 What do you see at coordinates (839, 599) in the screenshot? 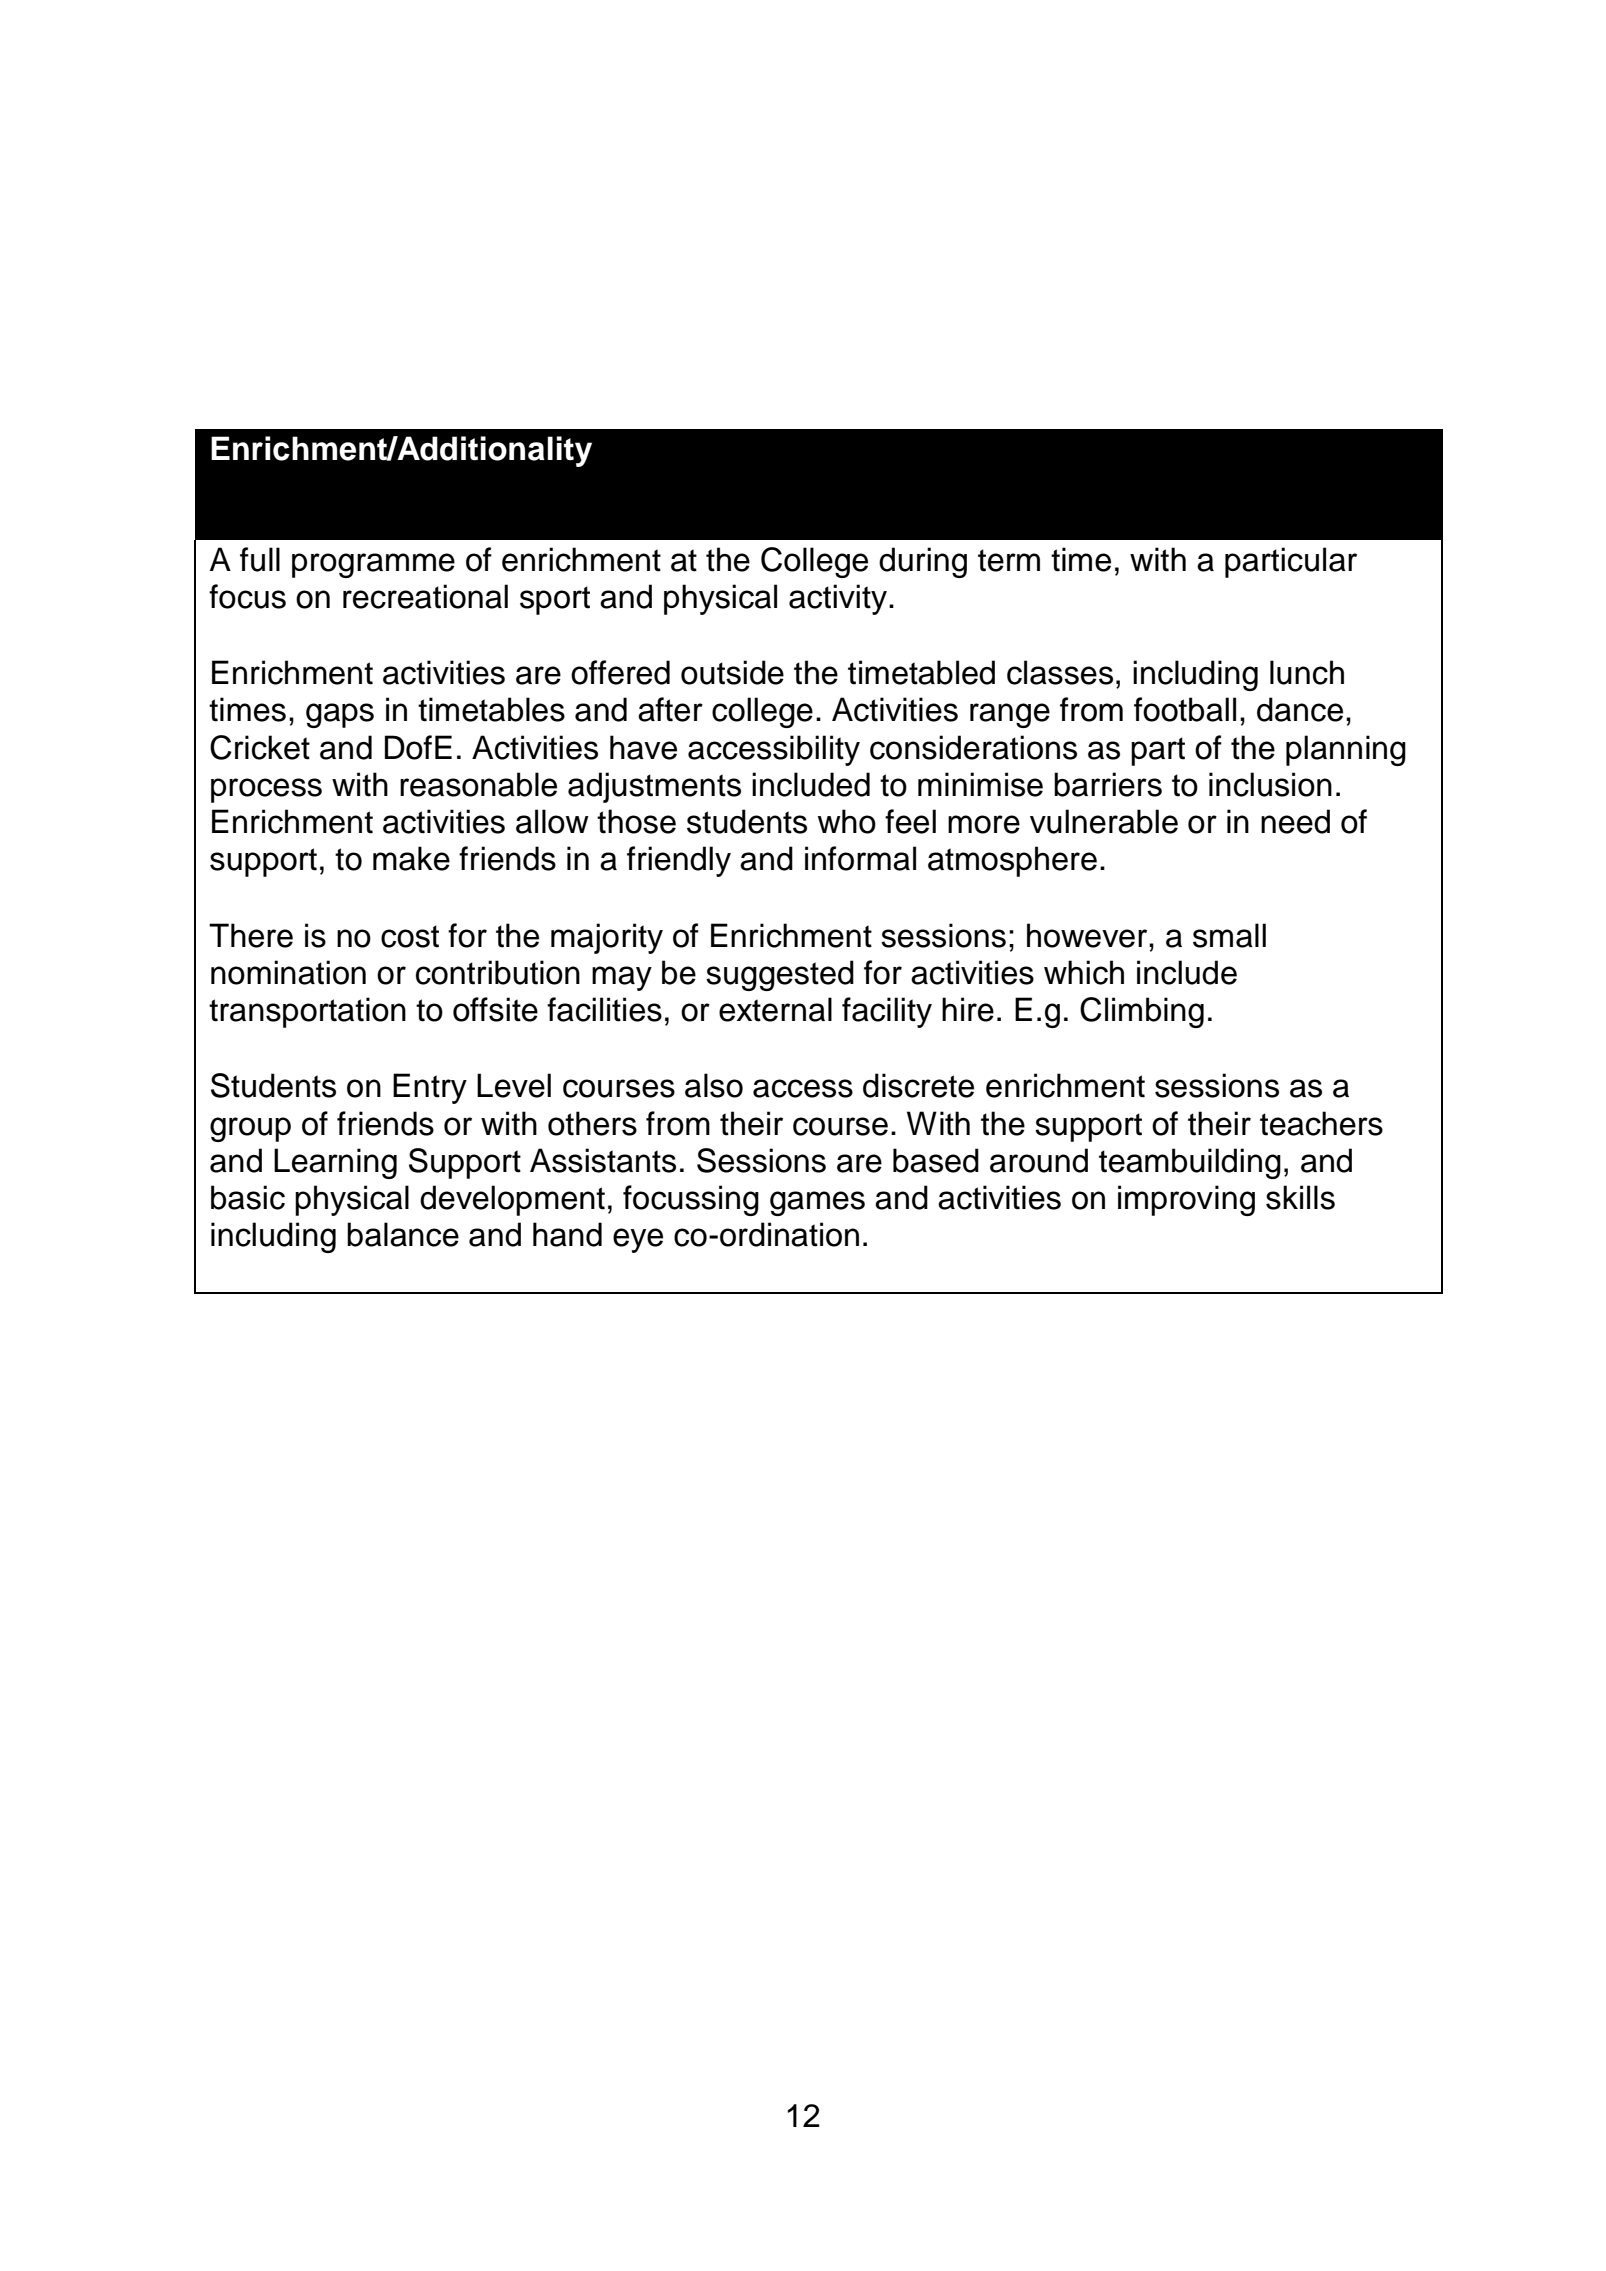
I see `activity` at bounding box center [839, 599].
